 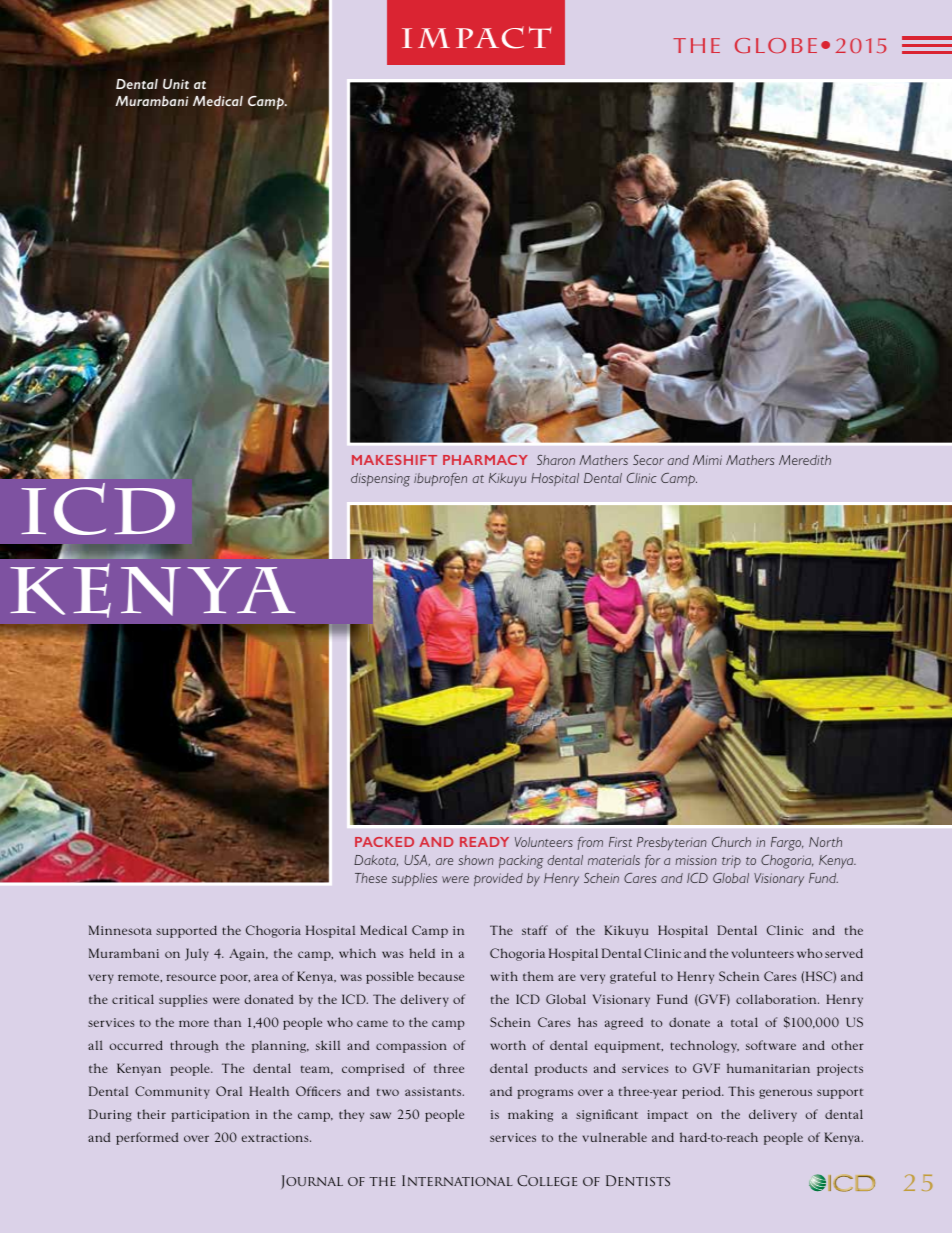 I want to click on dispensing, so click(x=380, y=480).
